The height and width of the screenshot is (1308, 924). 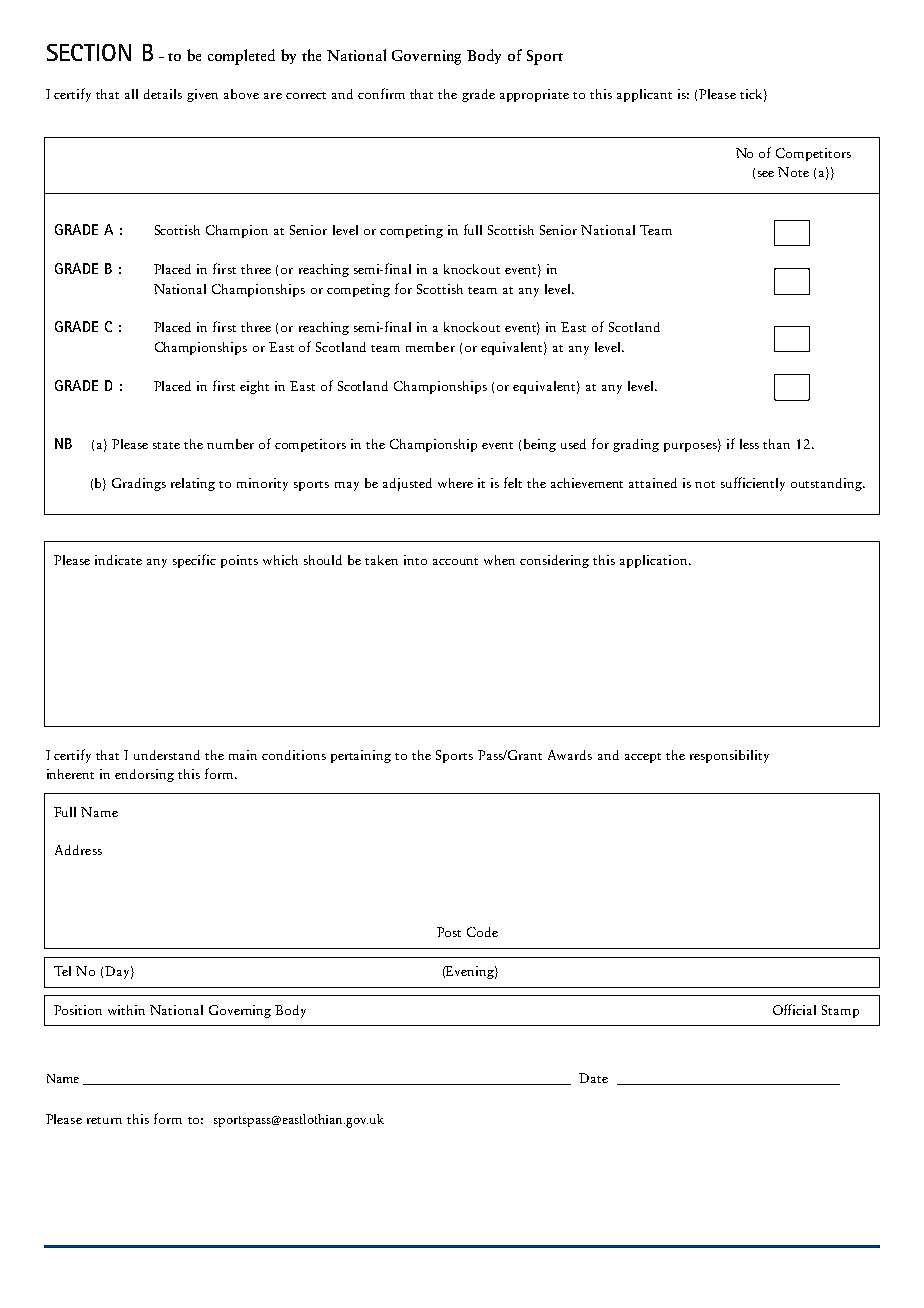 What do you see at coordinates (104, 1120) in the screenshot?
I see `return` at bounding box center [104, 1120].
